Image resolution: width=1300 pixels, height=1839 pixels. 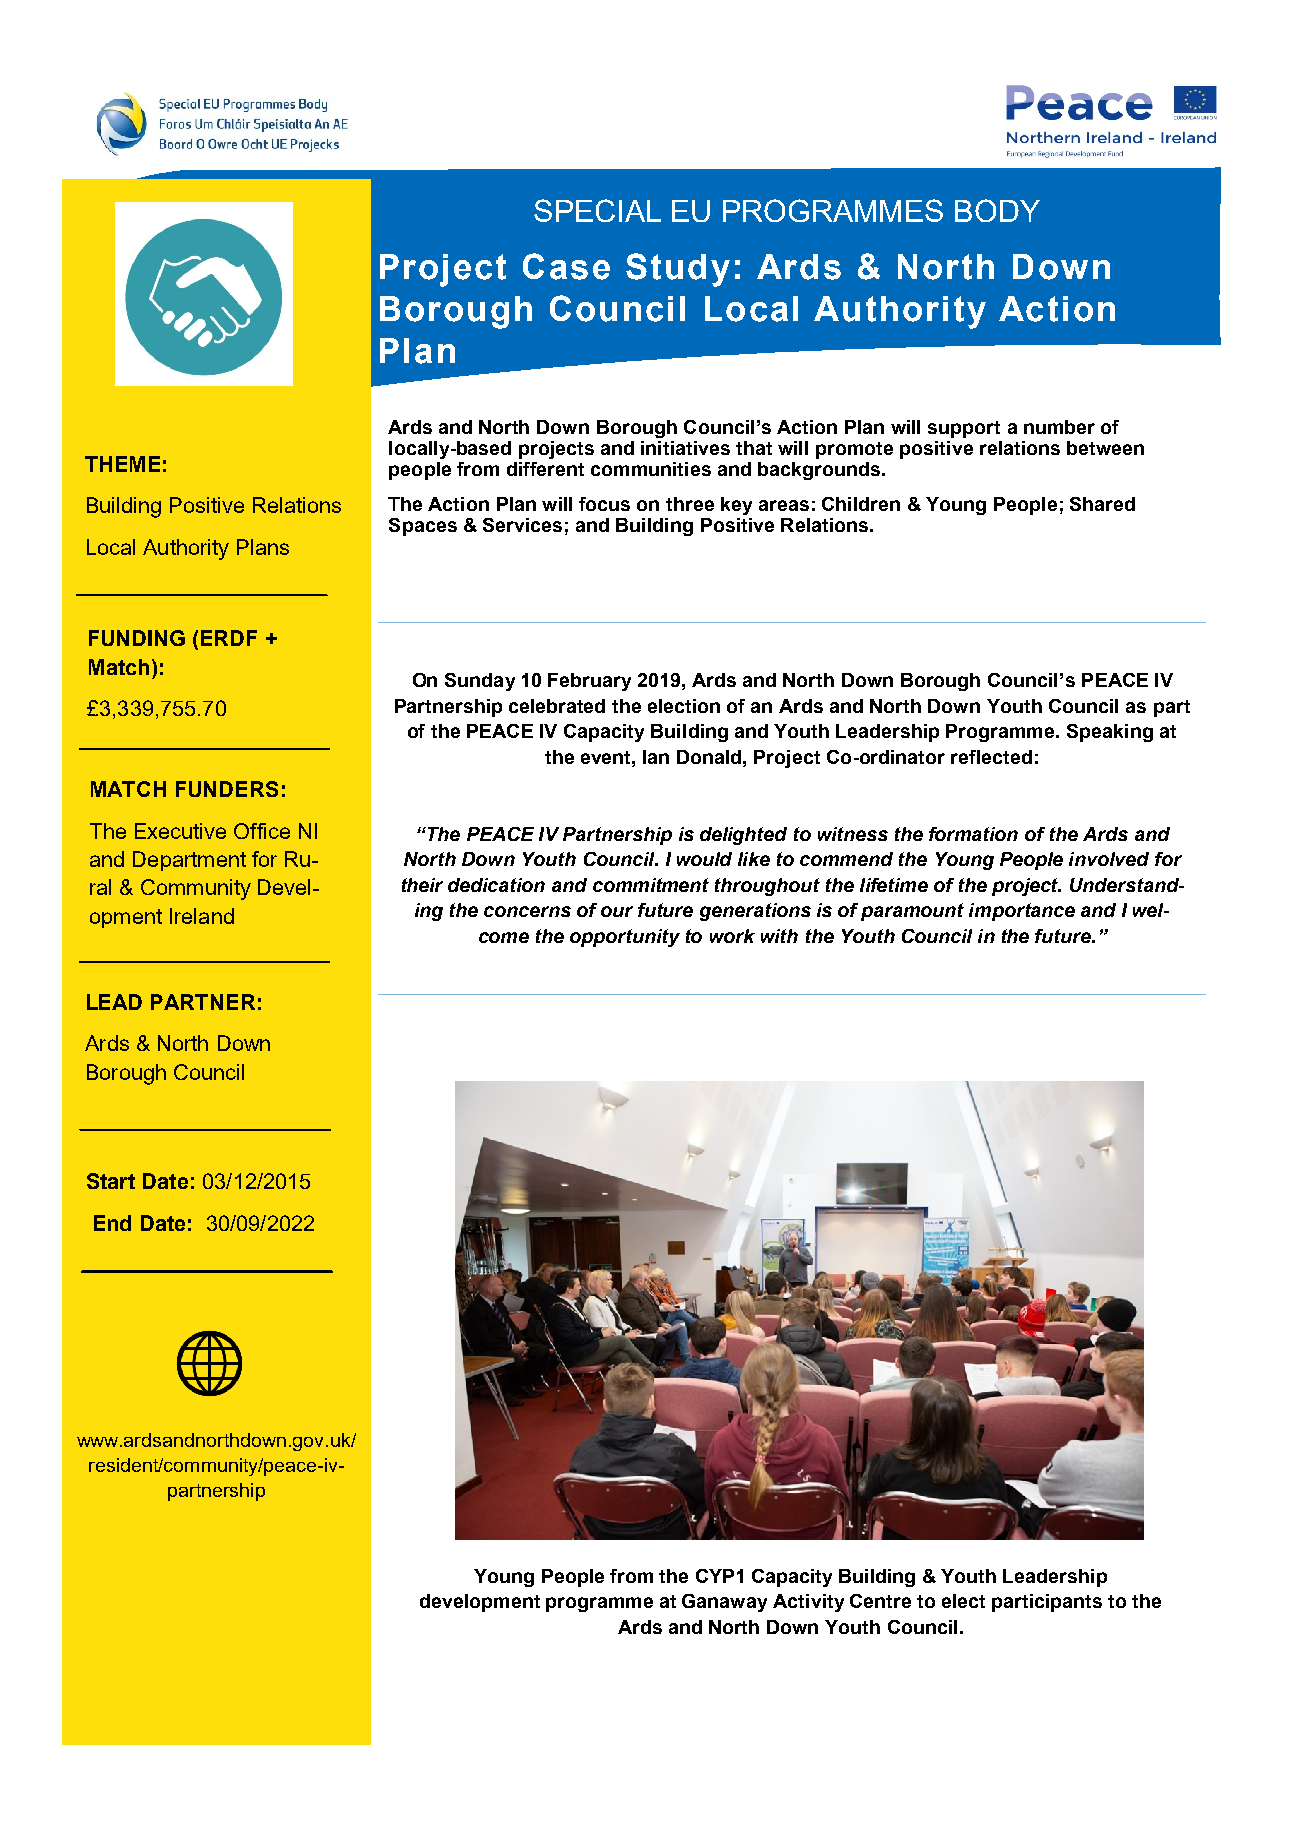 What do you see at coordinates (808, 1603) in the page?
I see `Activity` at bounding box center [808, 1603].
